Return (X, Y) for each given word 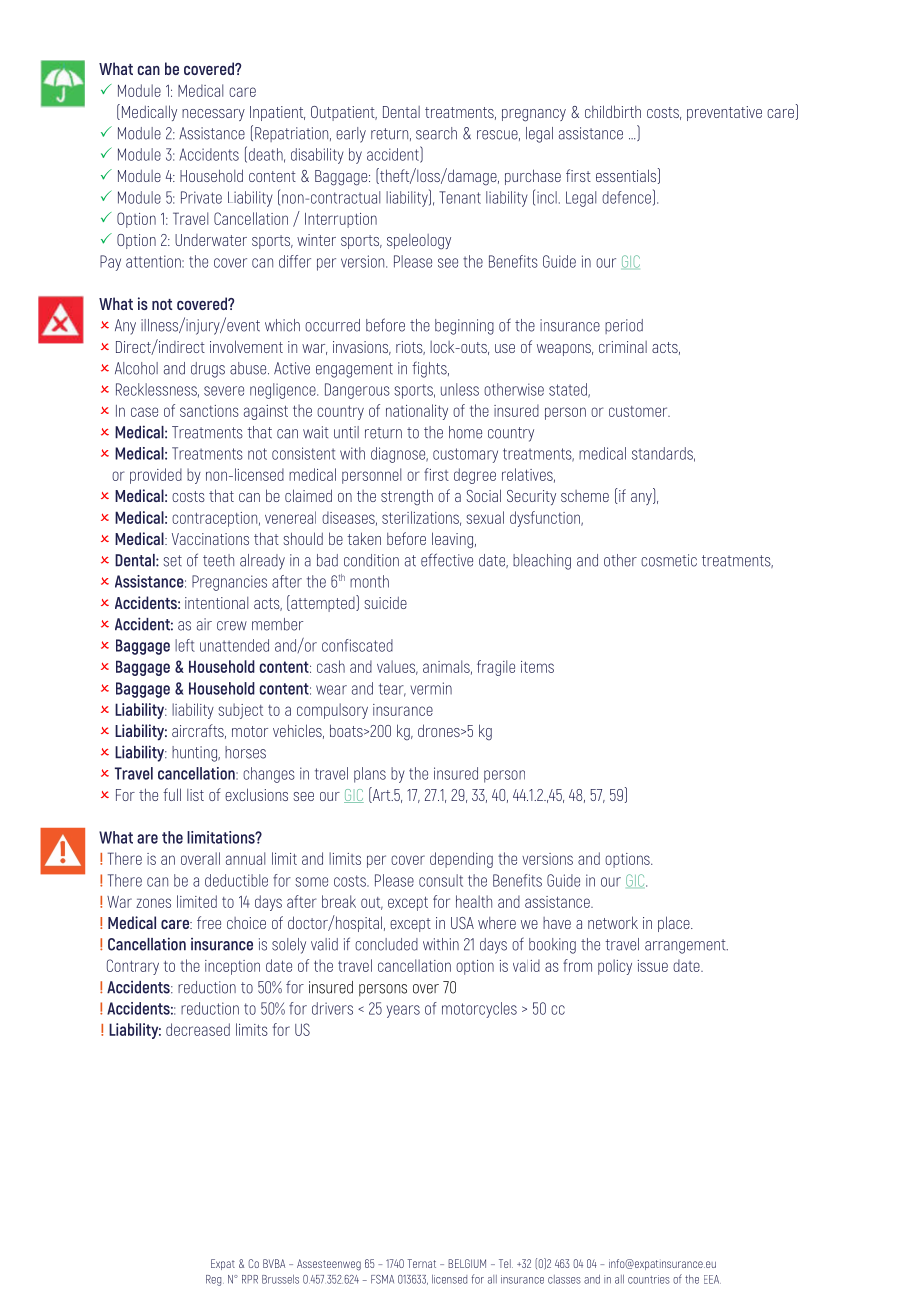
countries (649, 1279)
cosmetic (669, 560)
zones (153, 903)
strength (407, 497)
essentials (627, 176)
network (613, 922)
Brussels (280, 1279)
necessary (213, 115)
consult (441, 880)
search (436, 133)
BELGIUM (467, 1263)
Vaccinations (210, 539)
